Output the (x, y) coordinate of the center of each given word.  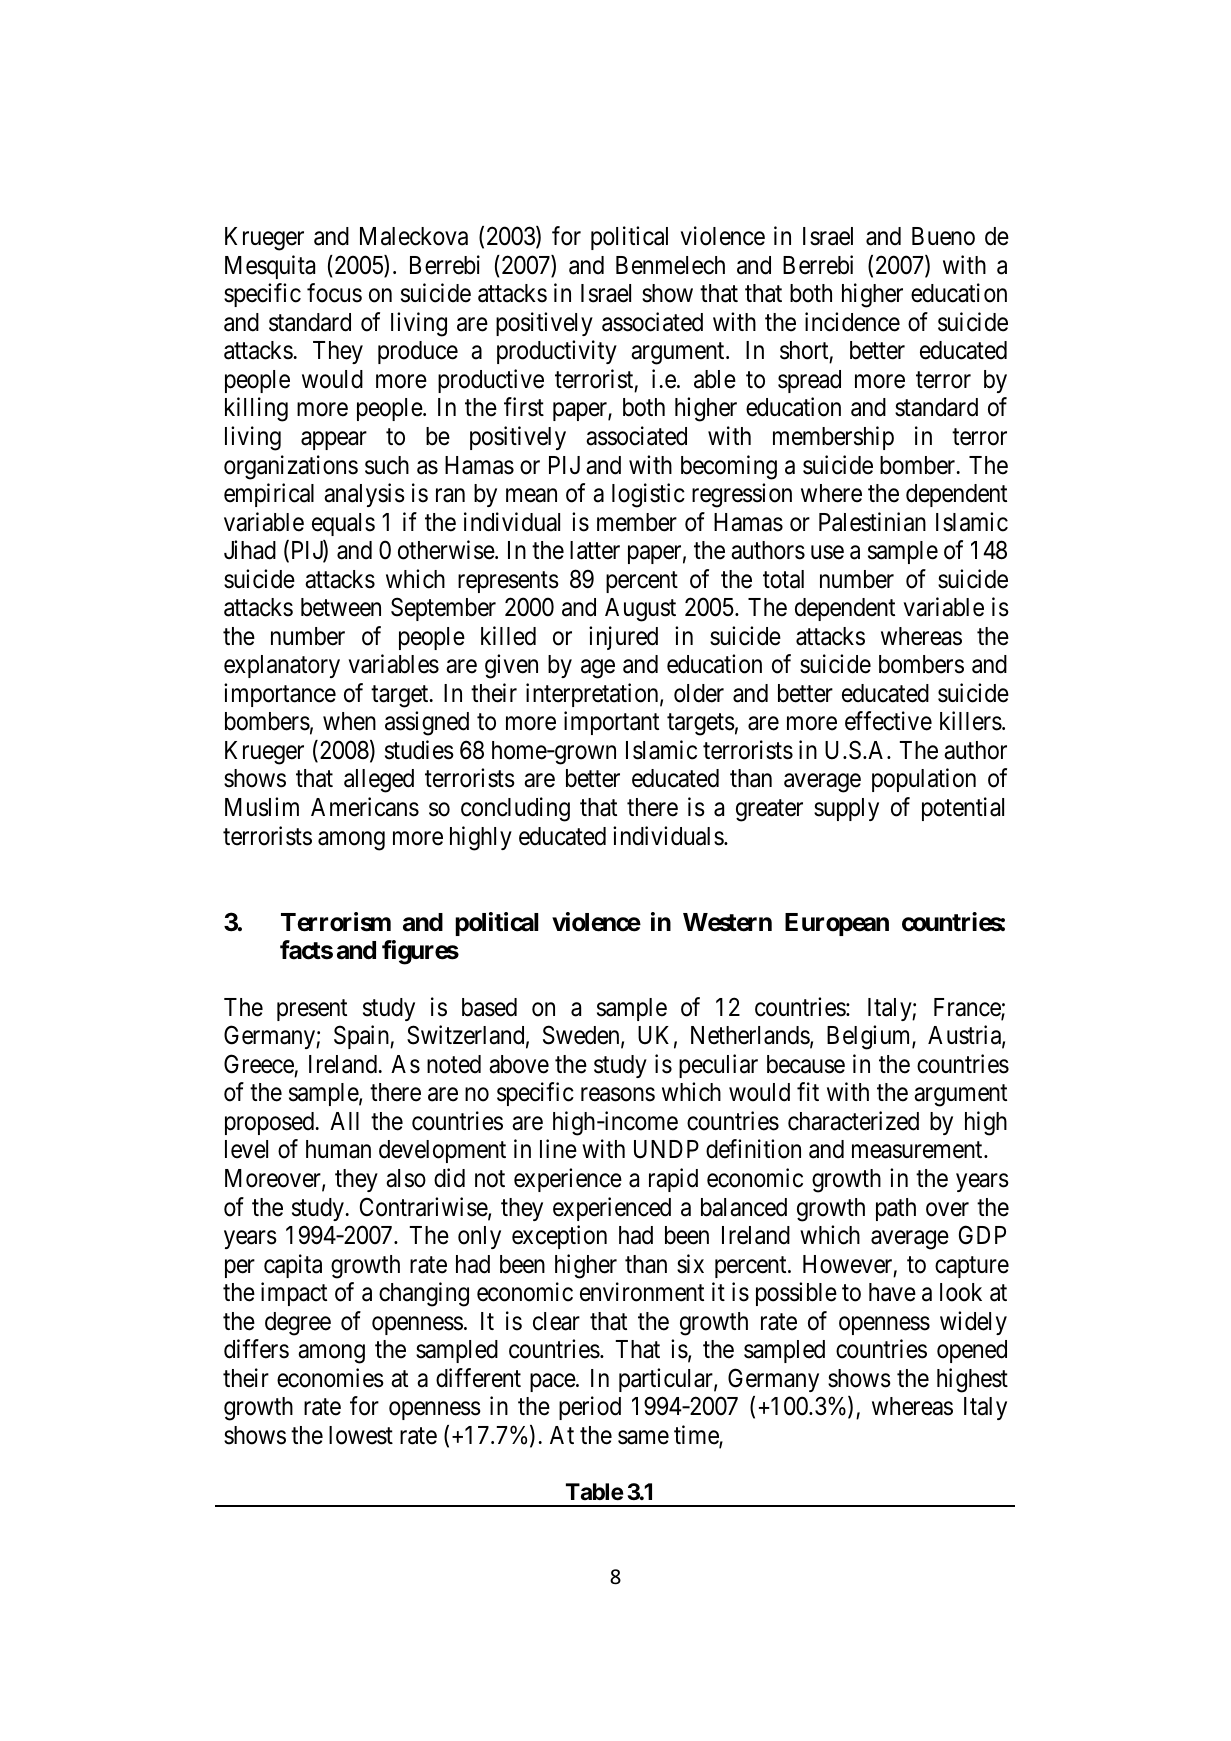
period (590, 1408)
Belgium (870, 1037)
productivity (557, 352)
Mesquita (270, 267)
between (341, 607)
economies (330, 1378)
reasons (618, 1095)
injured (623, 638)
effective (888, 721)
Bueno (943, 236)
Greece (259, 1064)
